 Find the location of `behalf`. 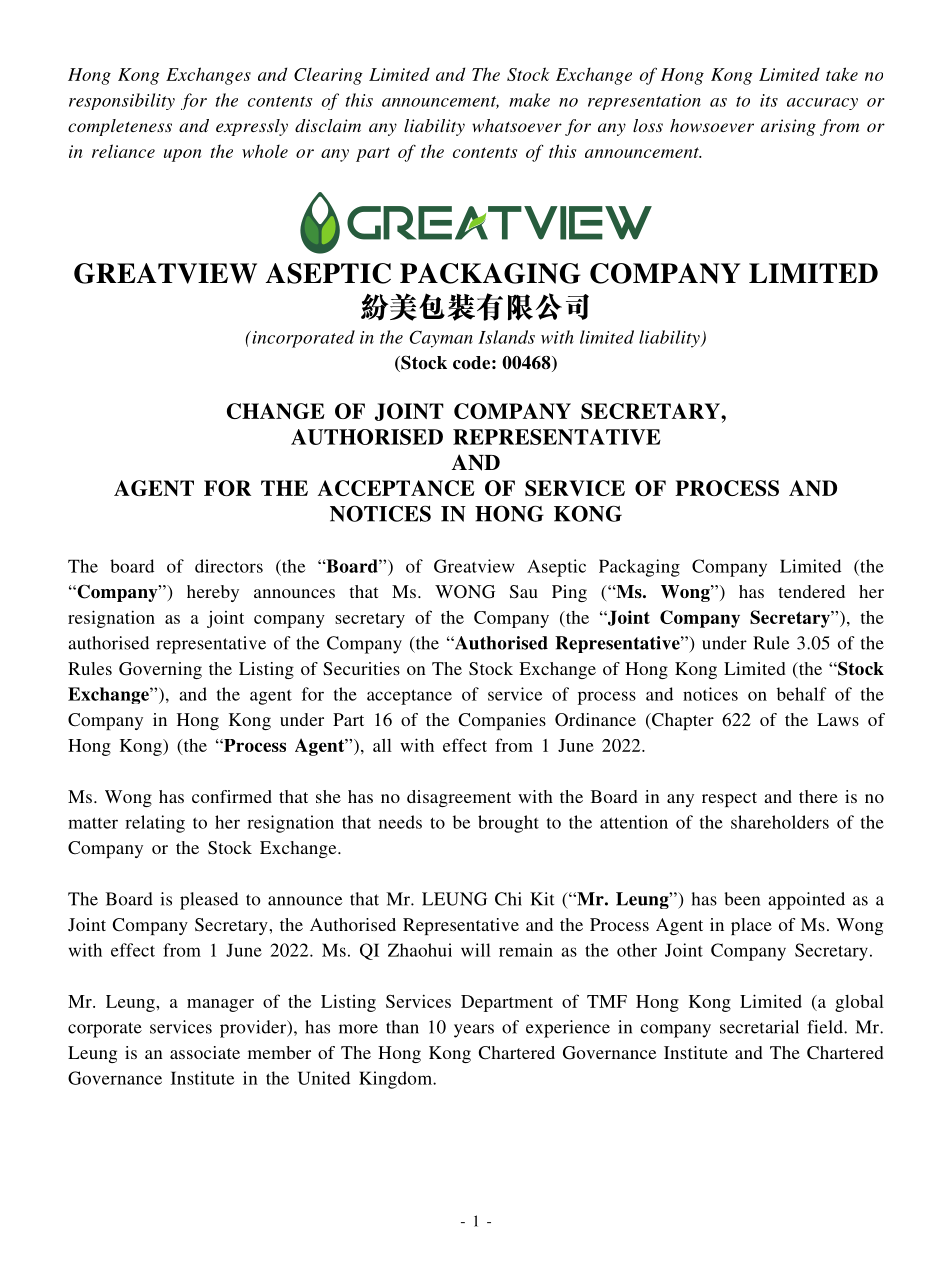

behalf is located at coordinates (802, 694).
